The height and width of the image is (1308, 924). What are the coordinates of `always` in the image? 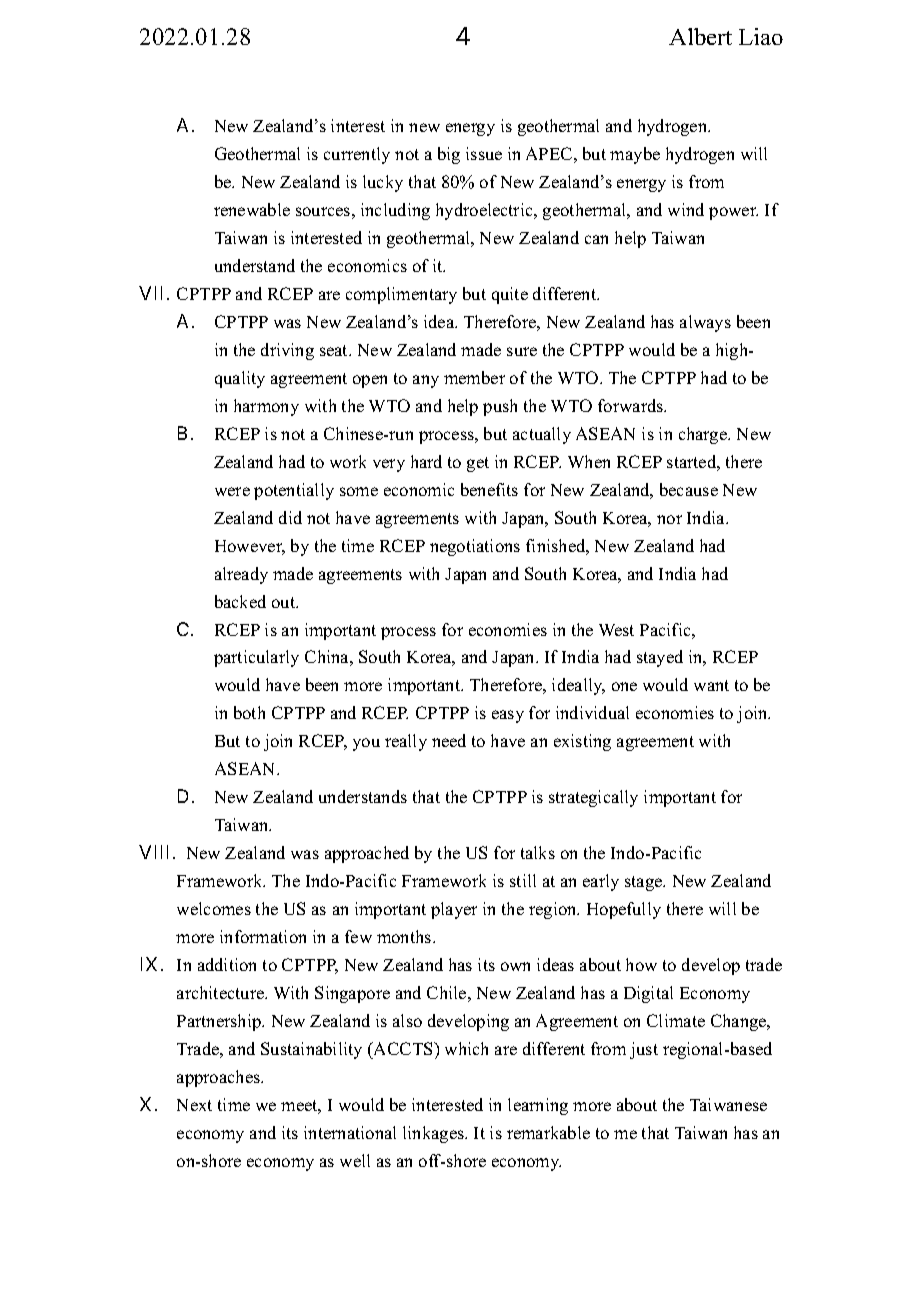 It's located at (705, 323).
